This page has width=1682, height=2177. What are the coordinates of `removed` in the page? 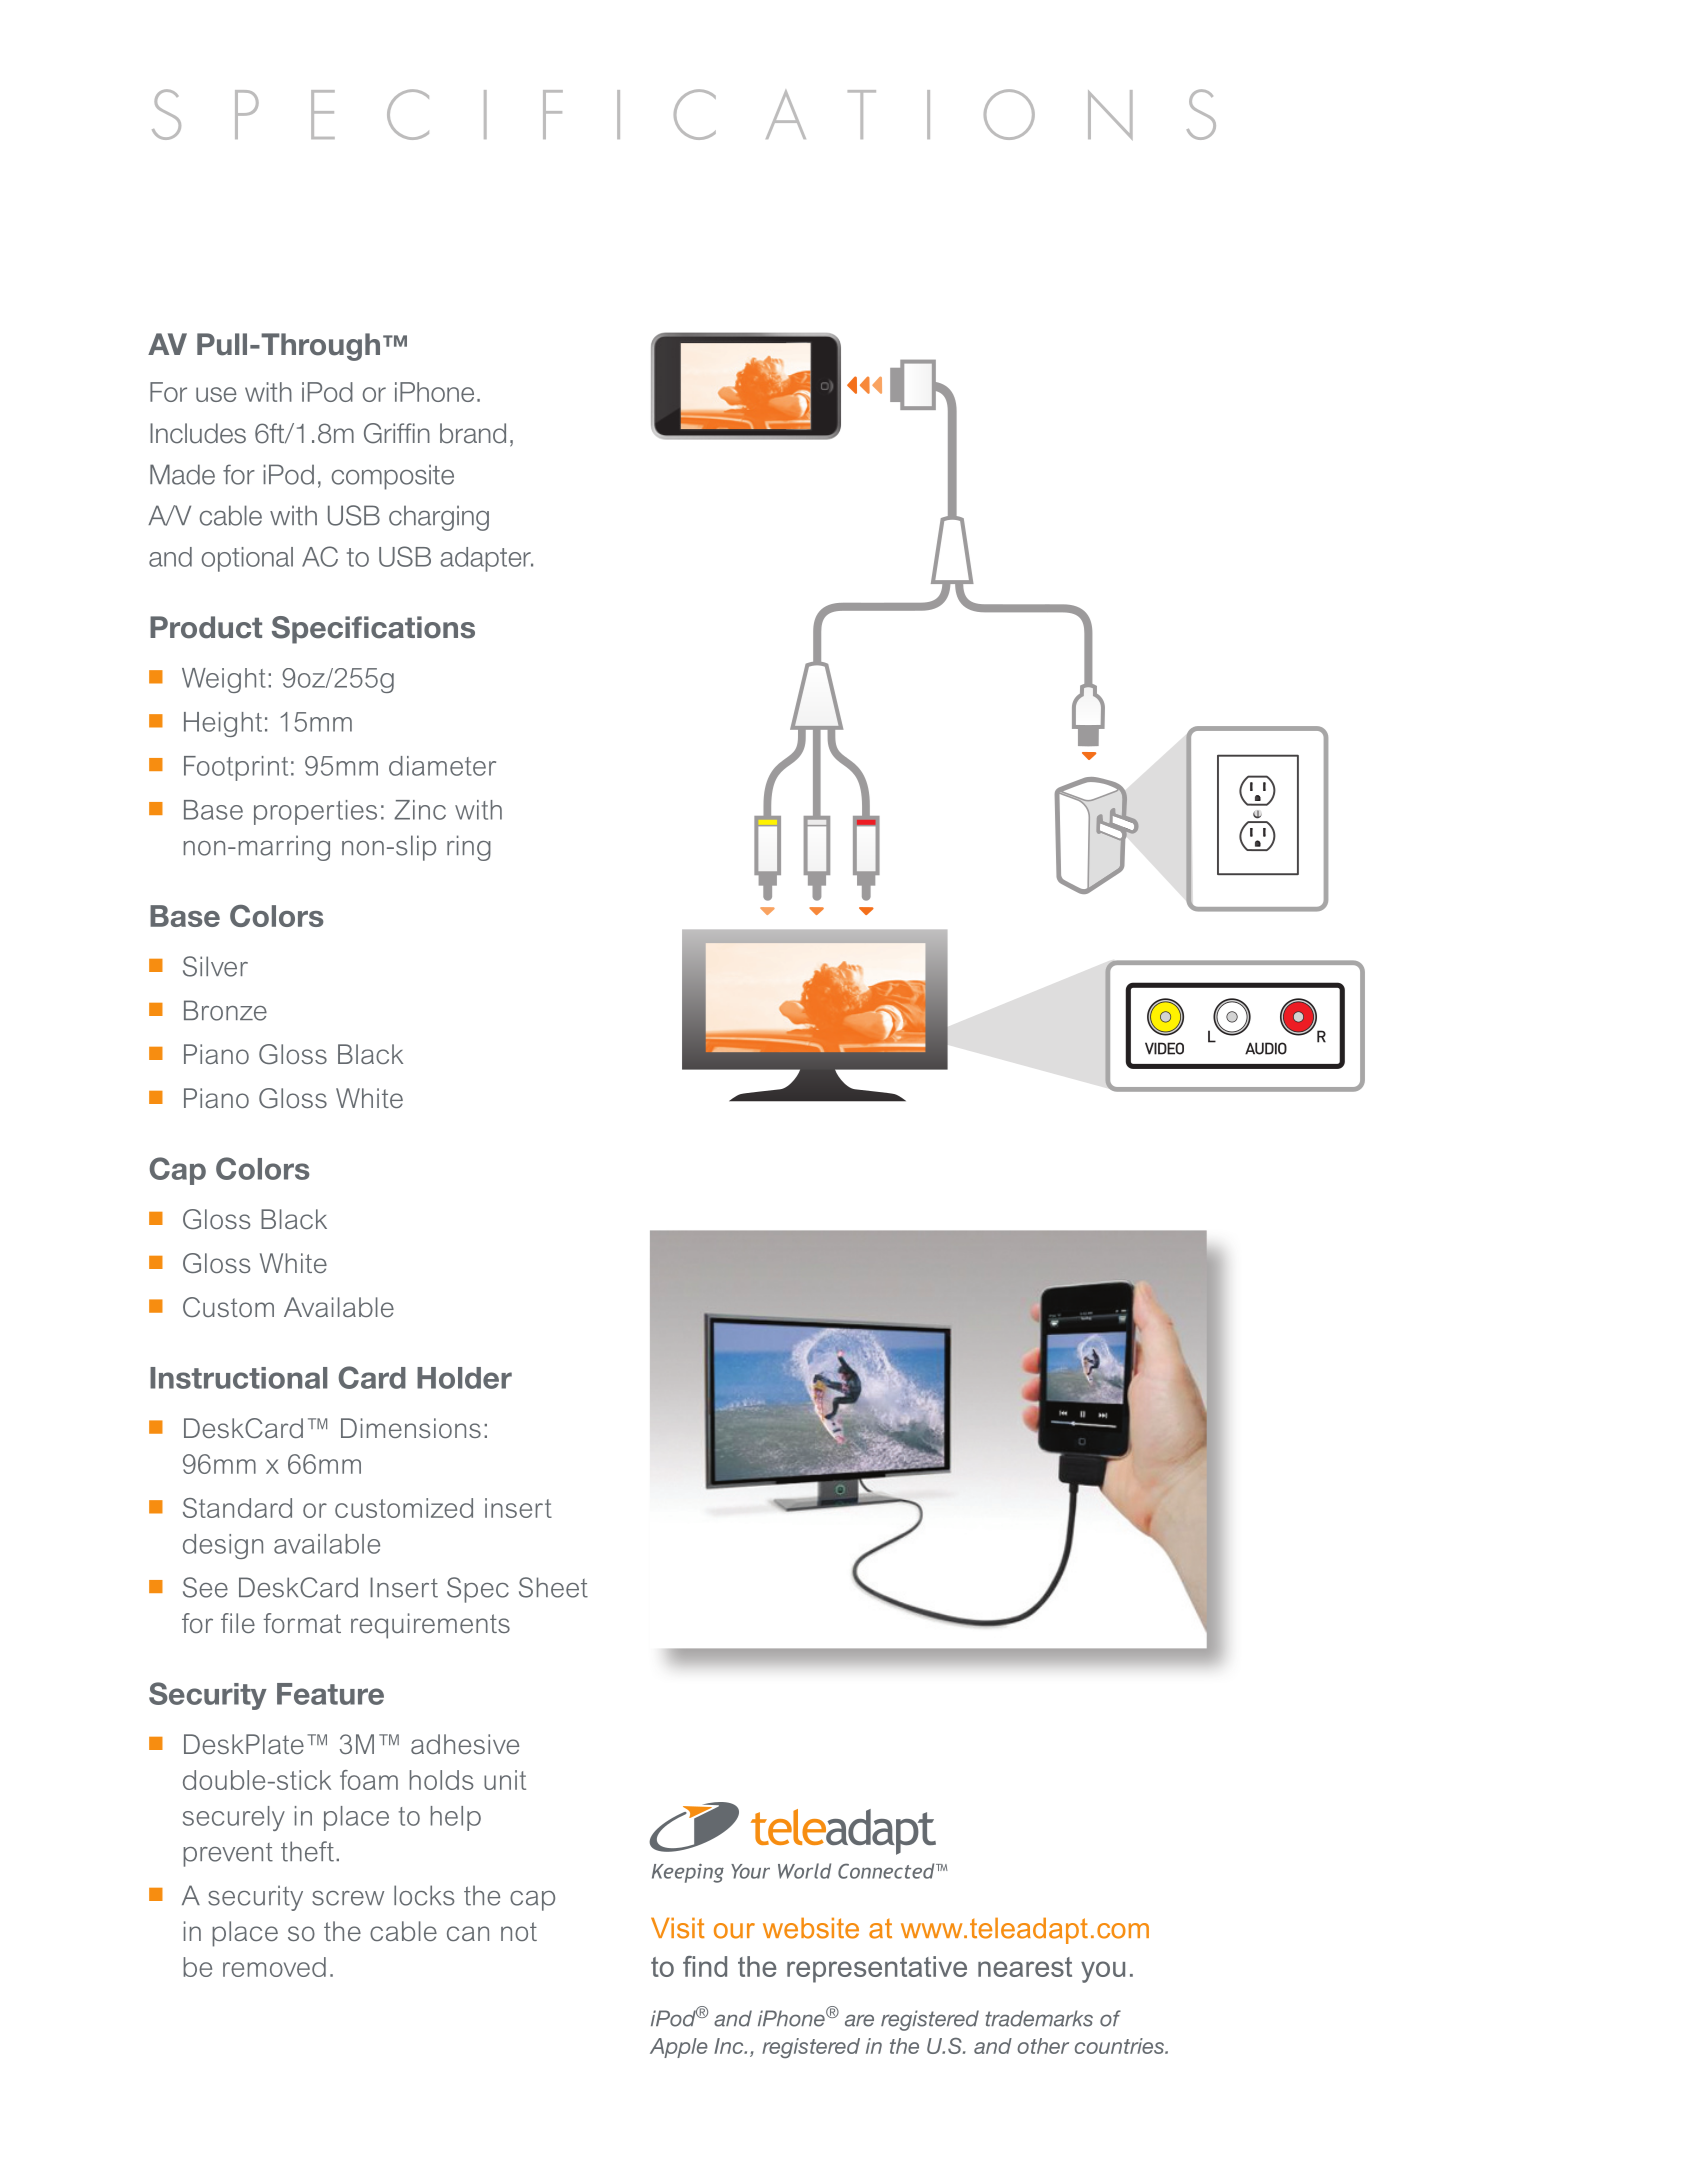 It's located at (274, 1967).
